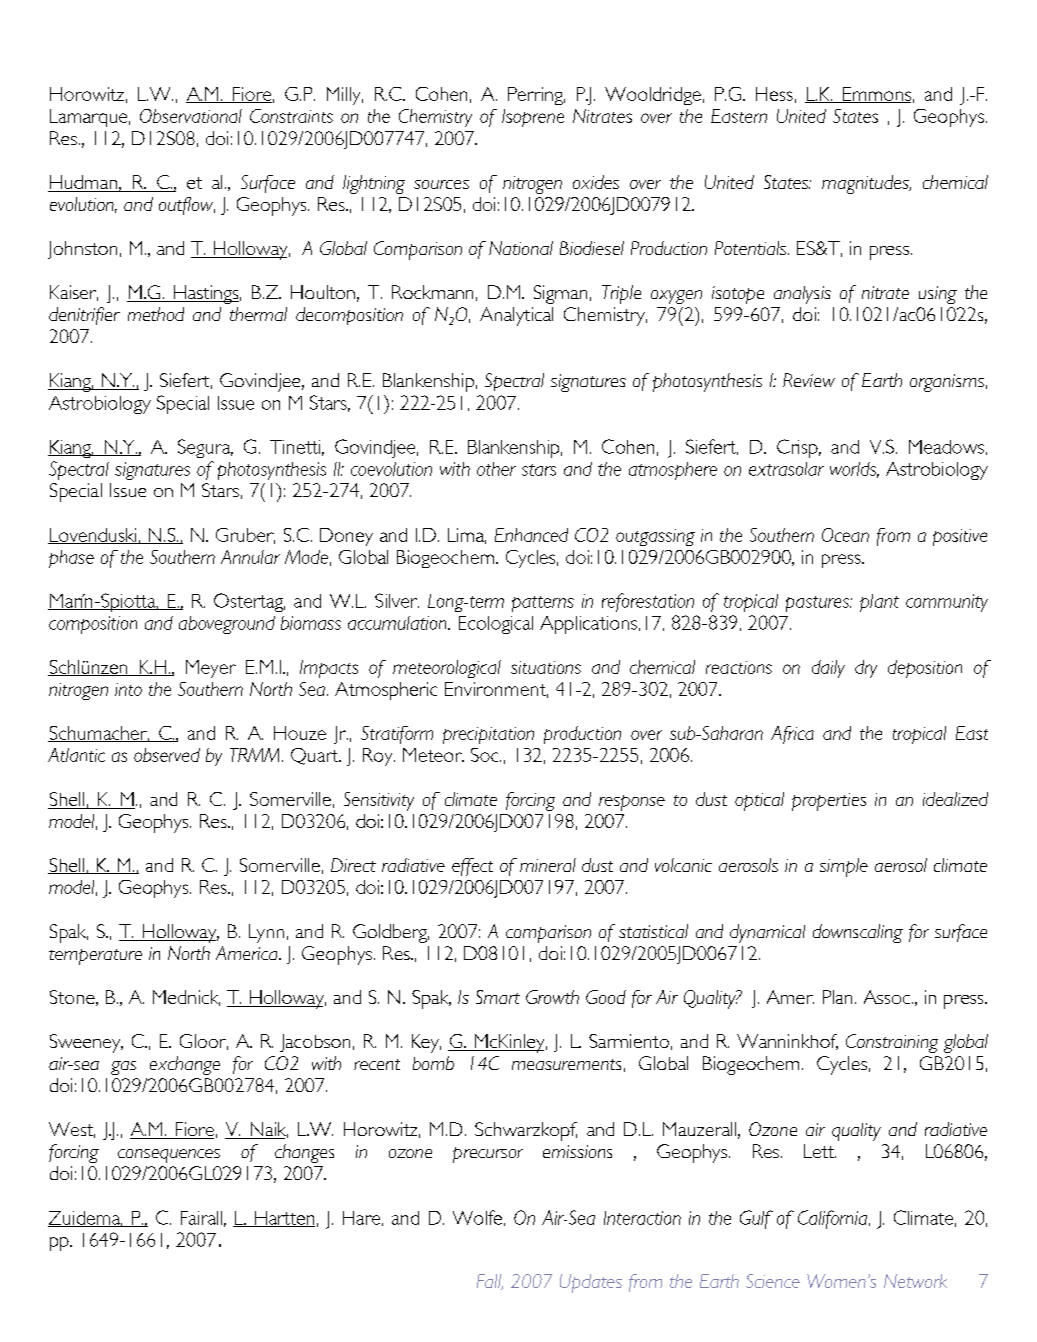 This screenshot has width=1037, height=1342. Describe the element at coordinates (245, 536) in the screenshot. I see `Gruber` at that location.
